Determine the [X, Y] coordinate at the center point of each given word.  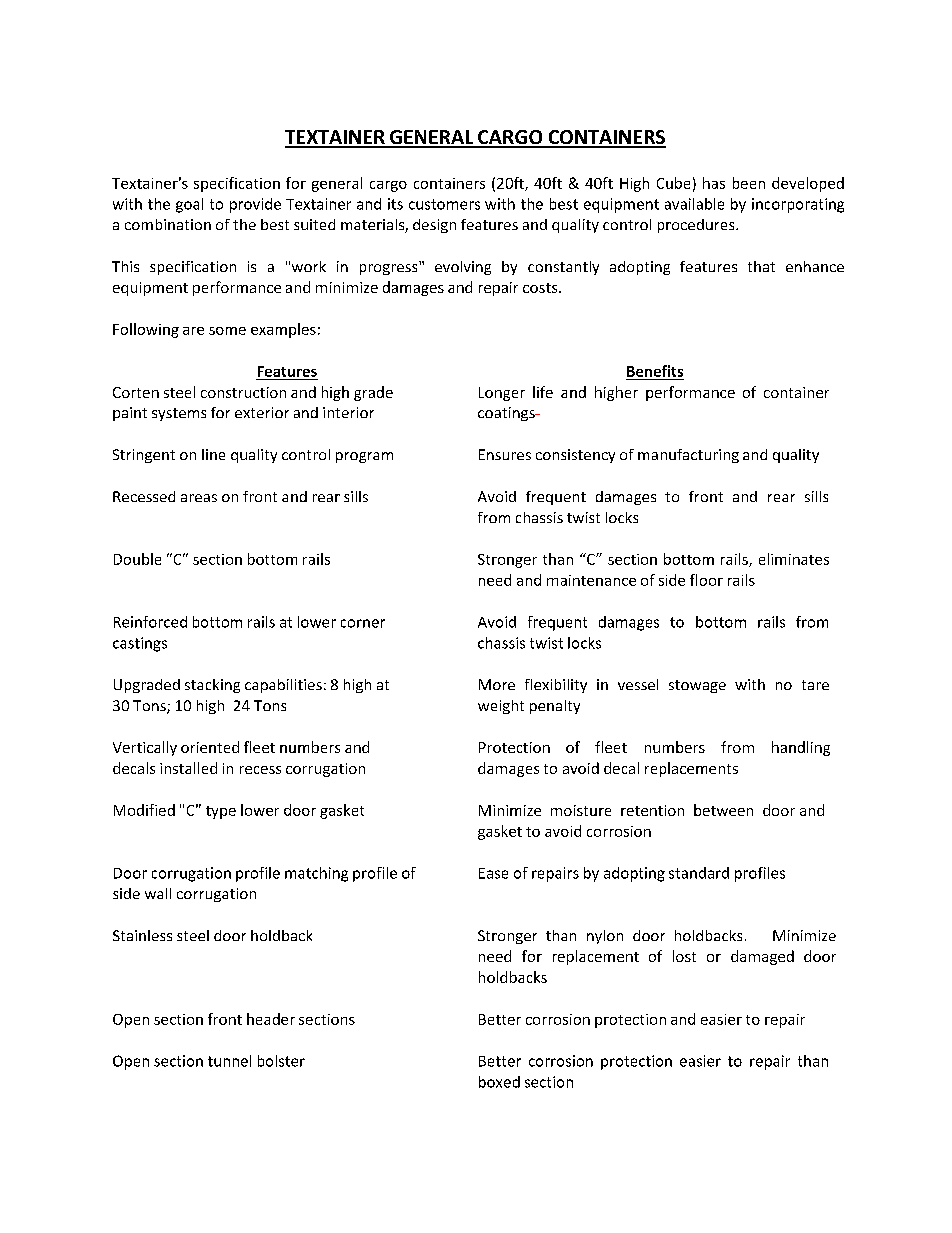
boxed [499, 1082]
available [694, 204]
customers [444, 204]
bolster [281, 1061]
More [497, 684]
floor [706, 580]
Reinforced [150, 622]
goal [189, 205]
